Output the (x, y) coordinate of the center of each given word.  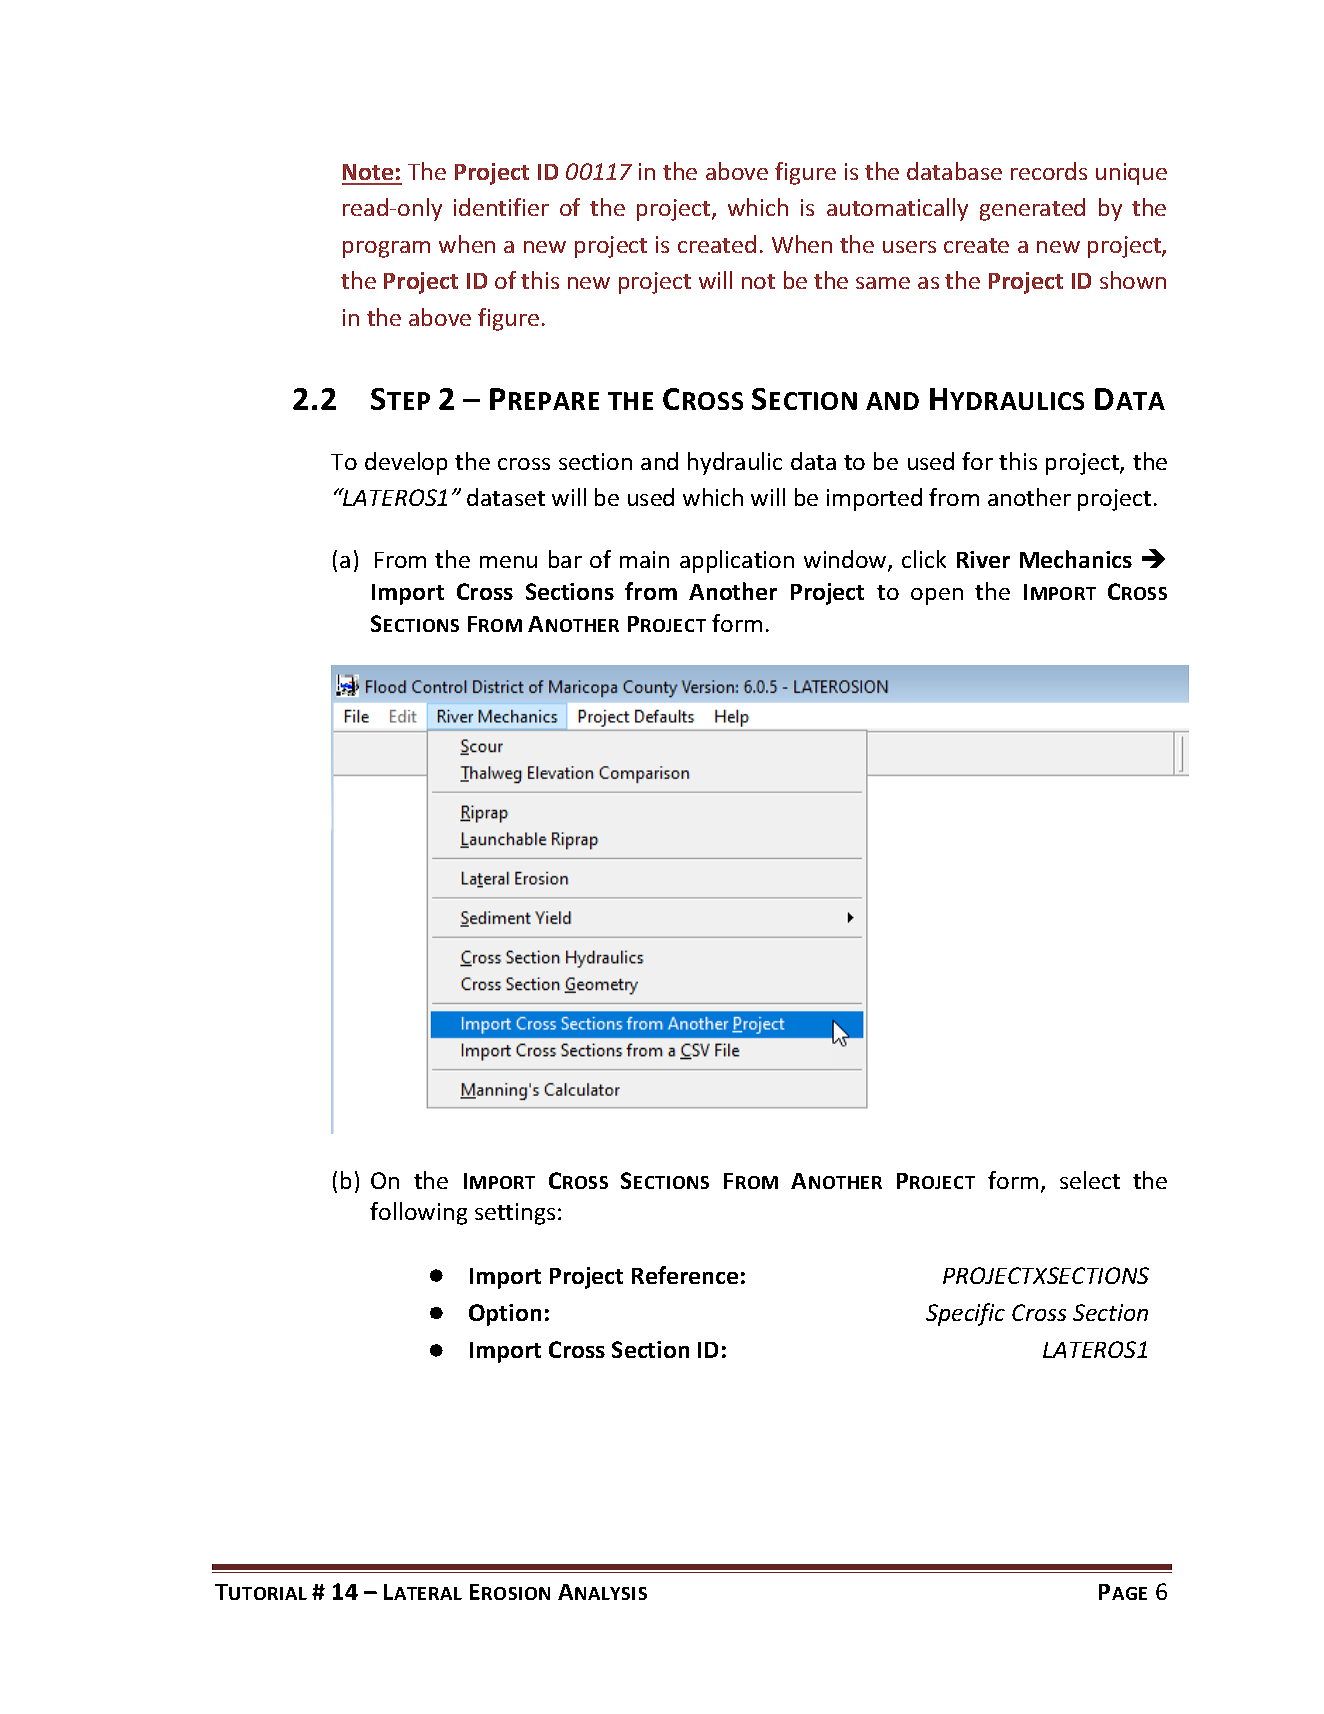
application (737, 561)
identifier (501, 207)
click (924, 559)
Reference (685, 1275)
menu (508, 562)
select (1090, 1180)
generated (1032, 209)
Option (505, 1315)
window (846, 561)
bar (565, 559)
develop (406, 463)
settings (515, 1214)
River (983, 559)
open (937, 596)
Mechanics (1076, 559)
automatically (897, 209)
